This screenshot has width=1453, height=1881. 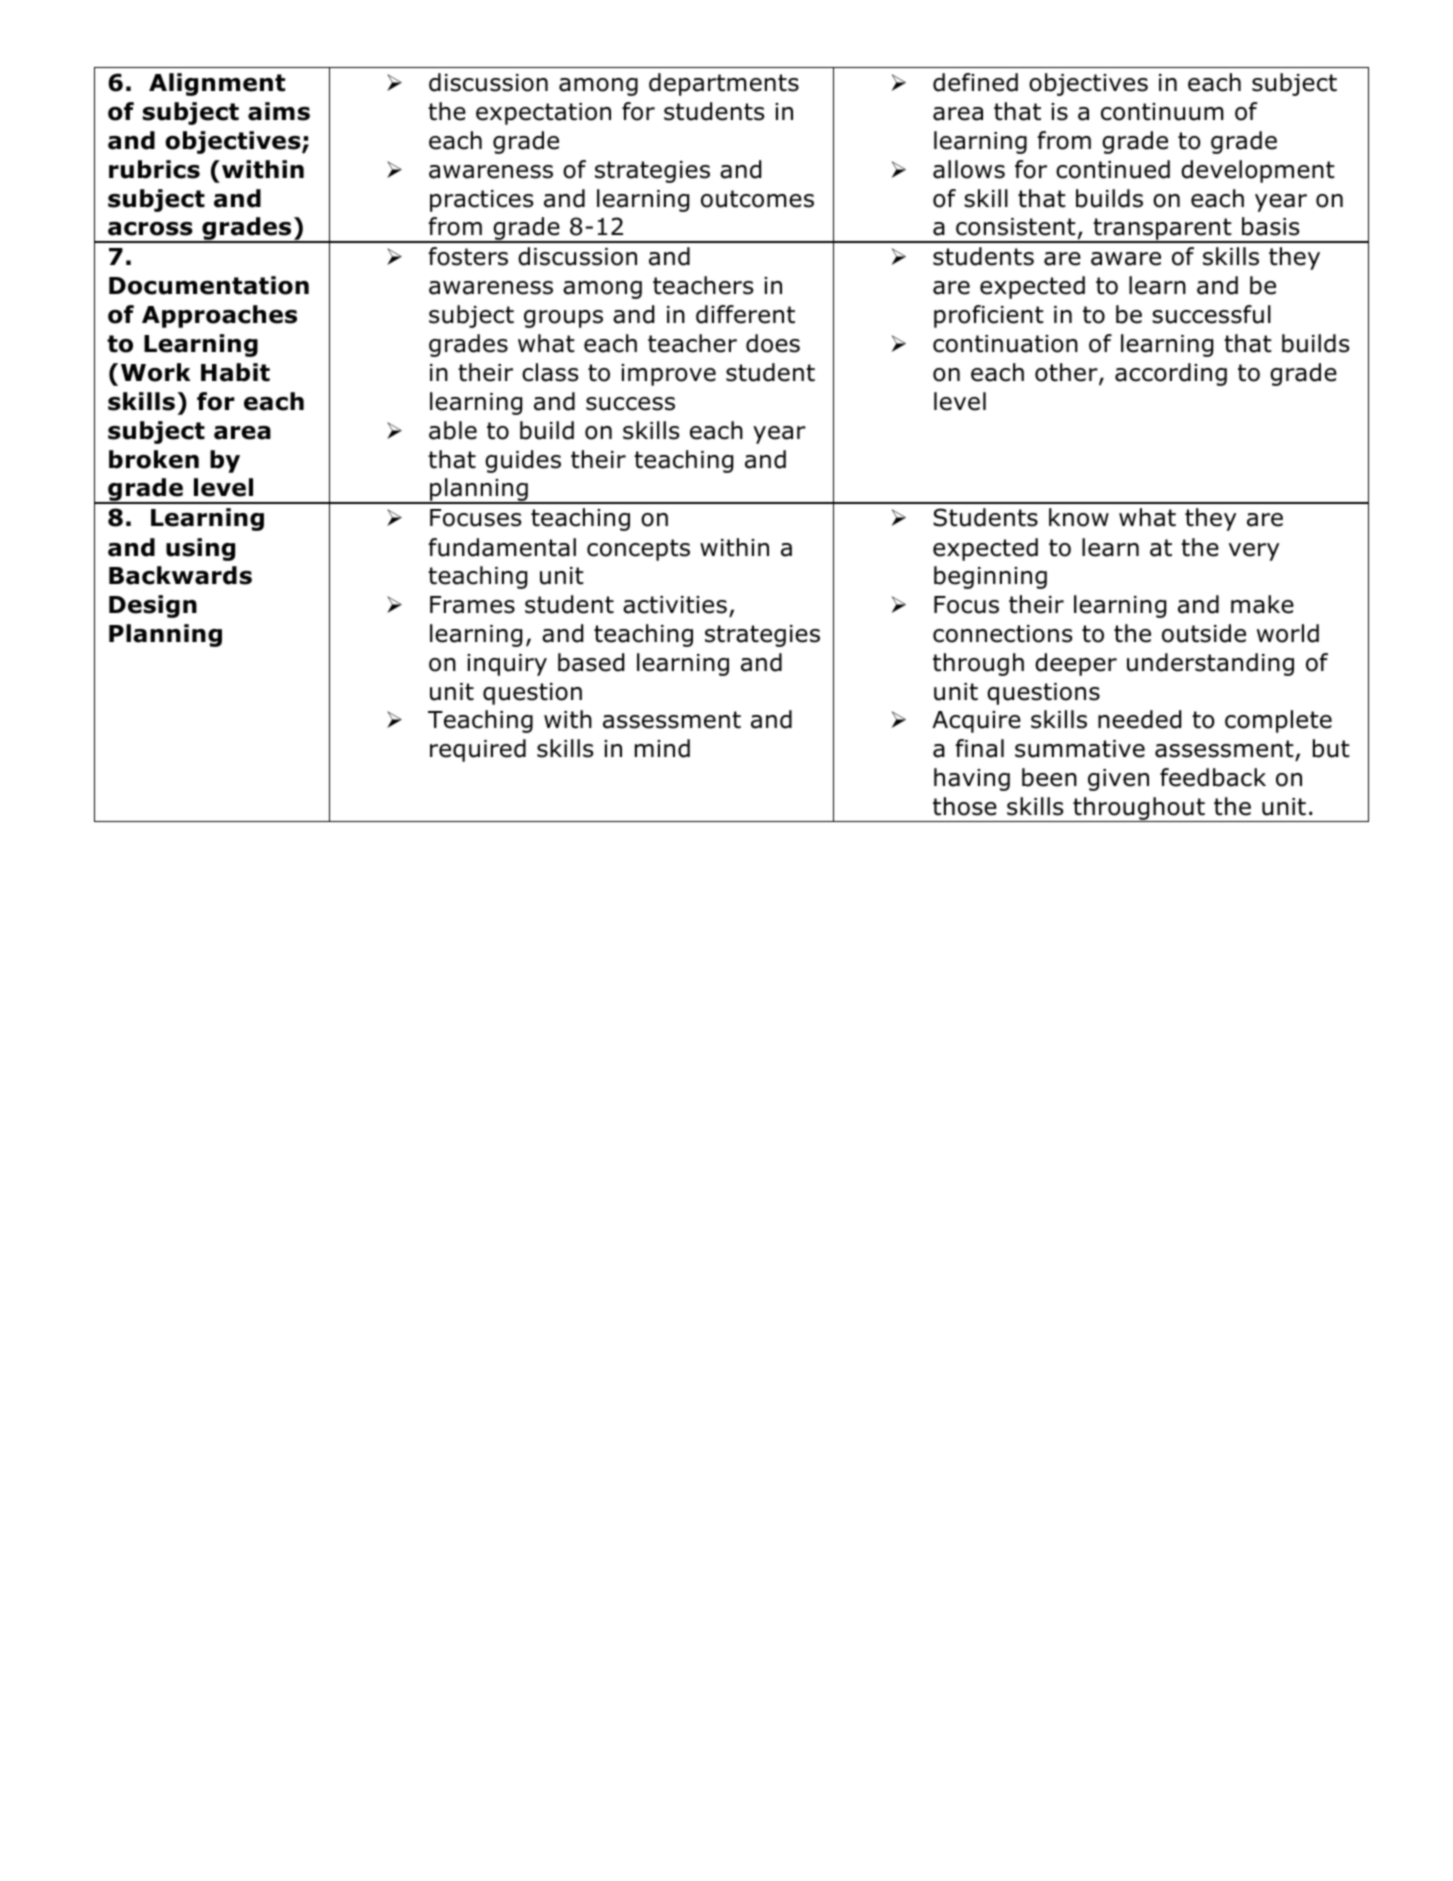 What do you see at coordinates (1162, 112) in the screenshot?
I see `continuum` at bounding box center [1162, 112].
